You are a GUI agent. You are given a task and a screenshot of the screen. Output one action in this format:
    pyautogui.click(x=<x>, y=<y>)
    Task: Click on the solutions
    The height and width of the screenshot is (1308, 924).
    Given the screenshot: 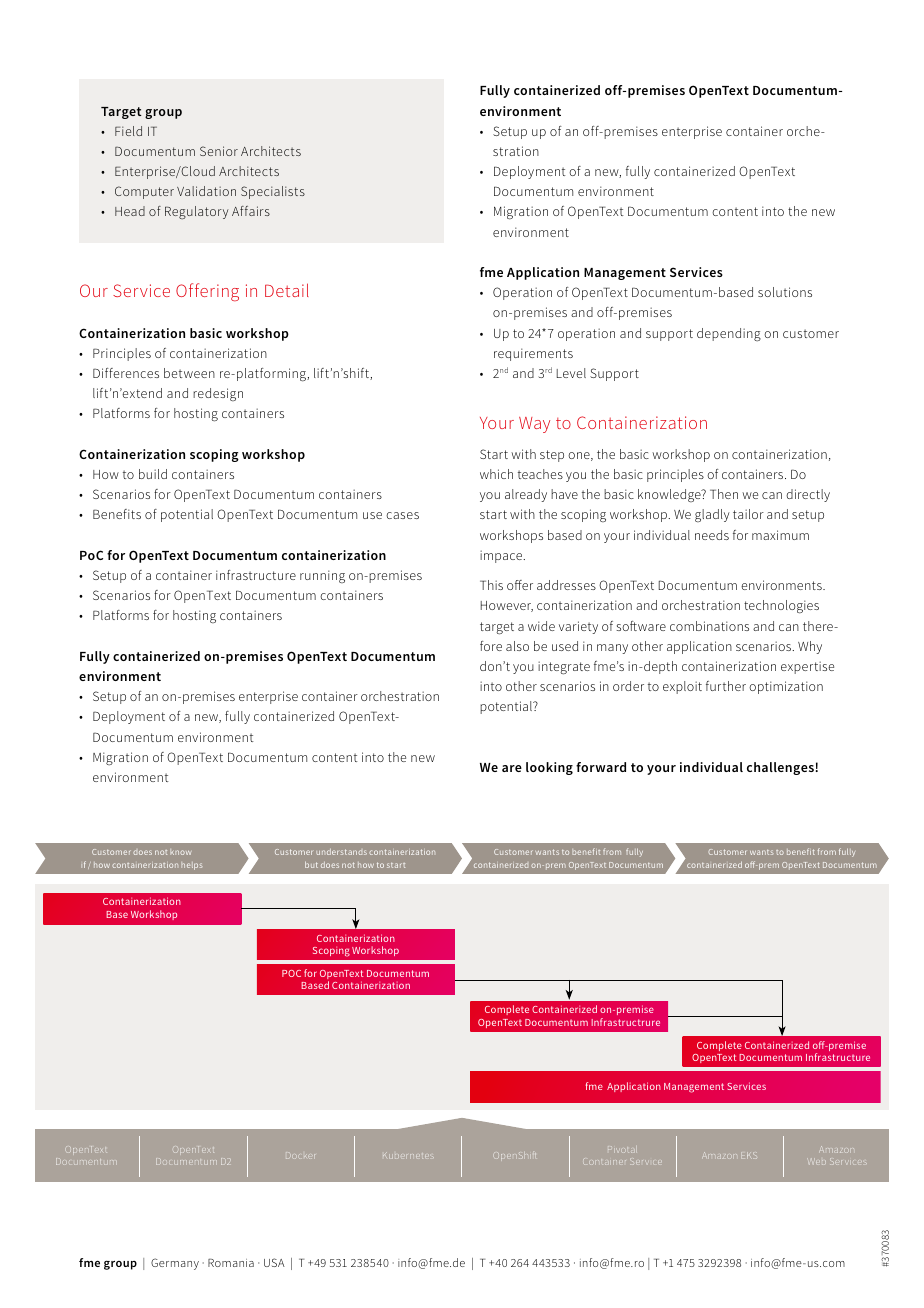 What is the action you would take?
    pyautogui.click(x=785, y=292)
